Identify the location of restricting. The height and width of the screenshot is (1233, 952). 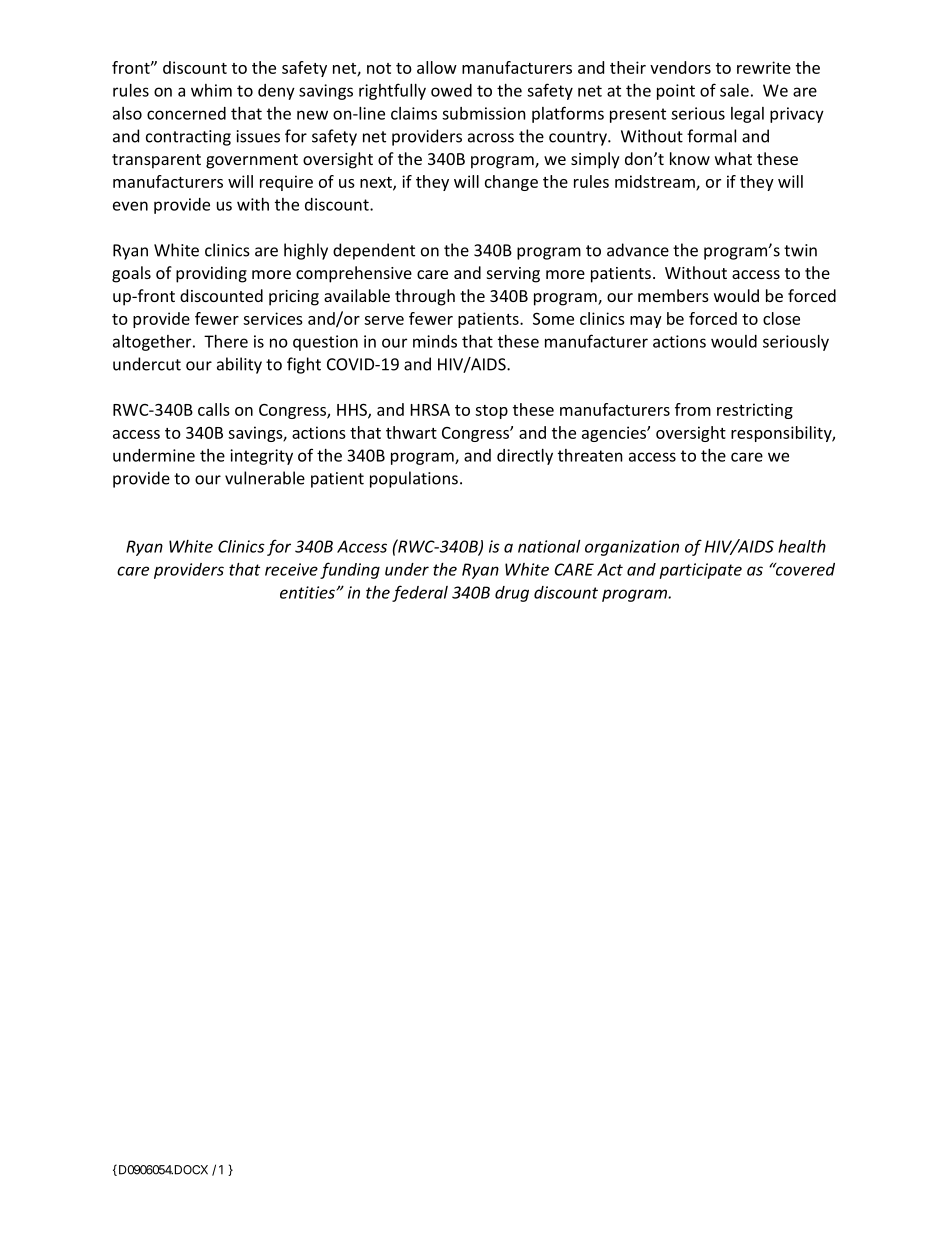
(755, 411).
